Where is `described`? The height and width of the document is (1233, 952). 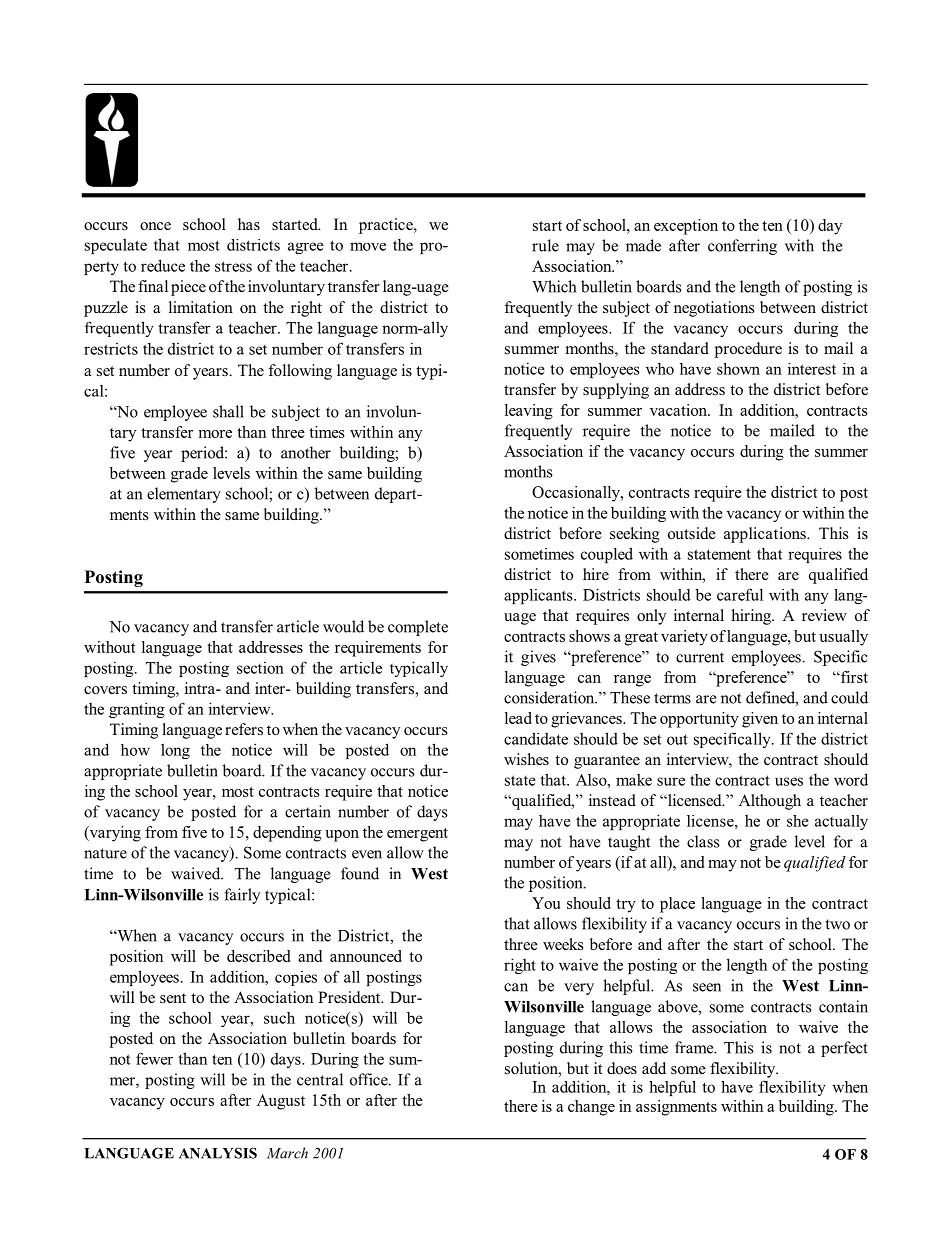
described is located at coordinates (258, 956).
